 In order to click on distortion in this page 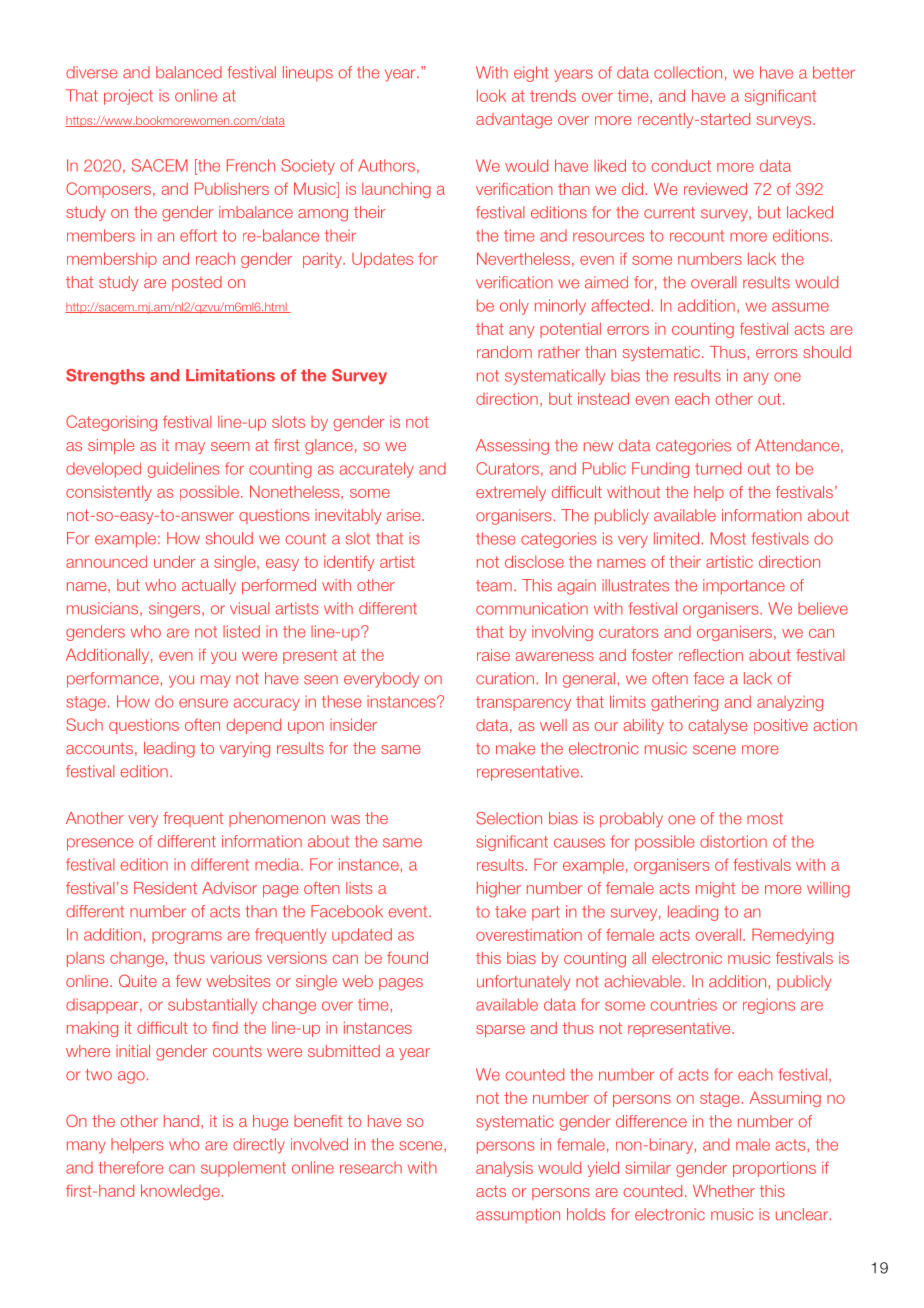, I will do `click(733, 841)`.
